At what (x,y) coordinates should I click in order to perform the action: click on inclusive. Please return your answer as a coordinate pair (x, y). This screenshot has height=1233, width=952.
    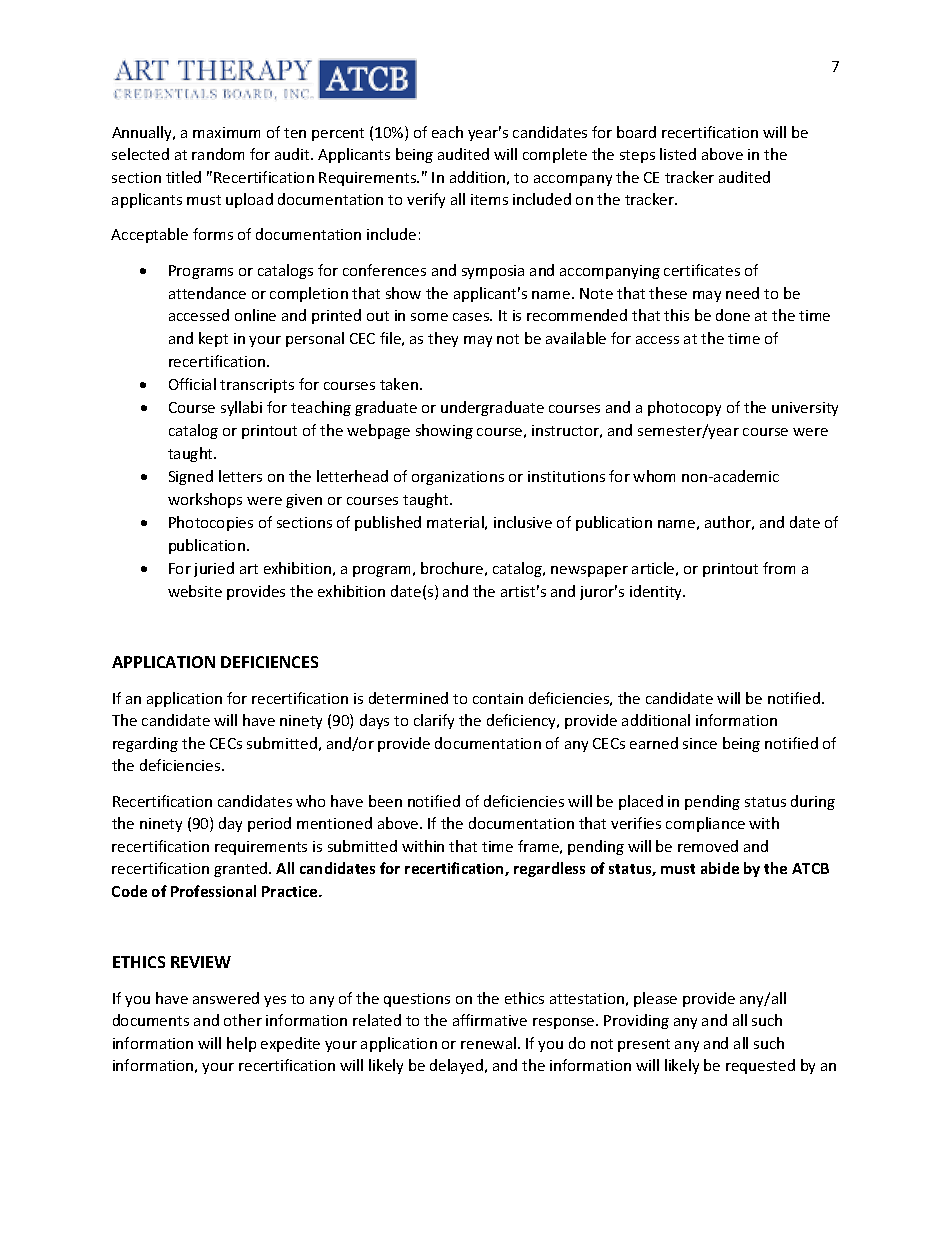
    Looking at the image, I should click on (523, 522).
